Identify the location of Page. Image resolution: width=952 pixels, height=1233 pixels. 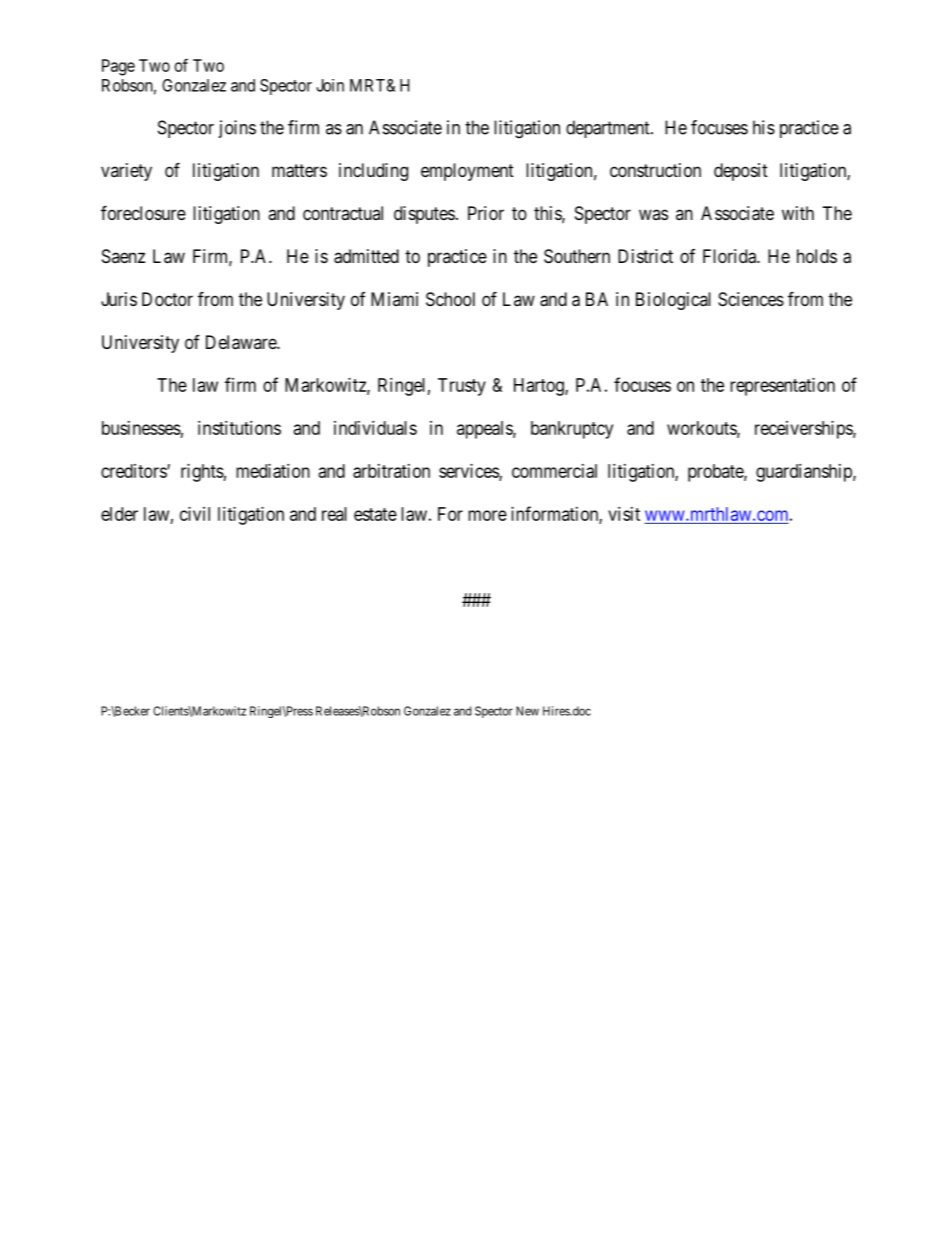
(118, 67).
